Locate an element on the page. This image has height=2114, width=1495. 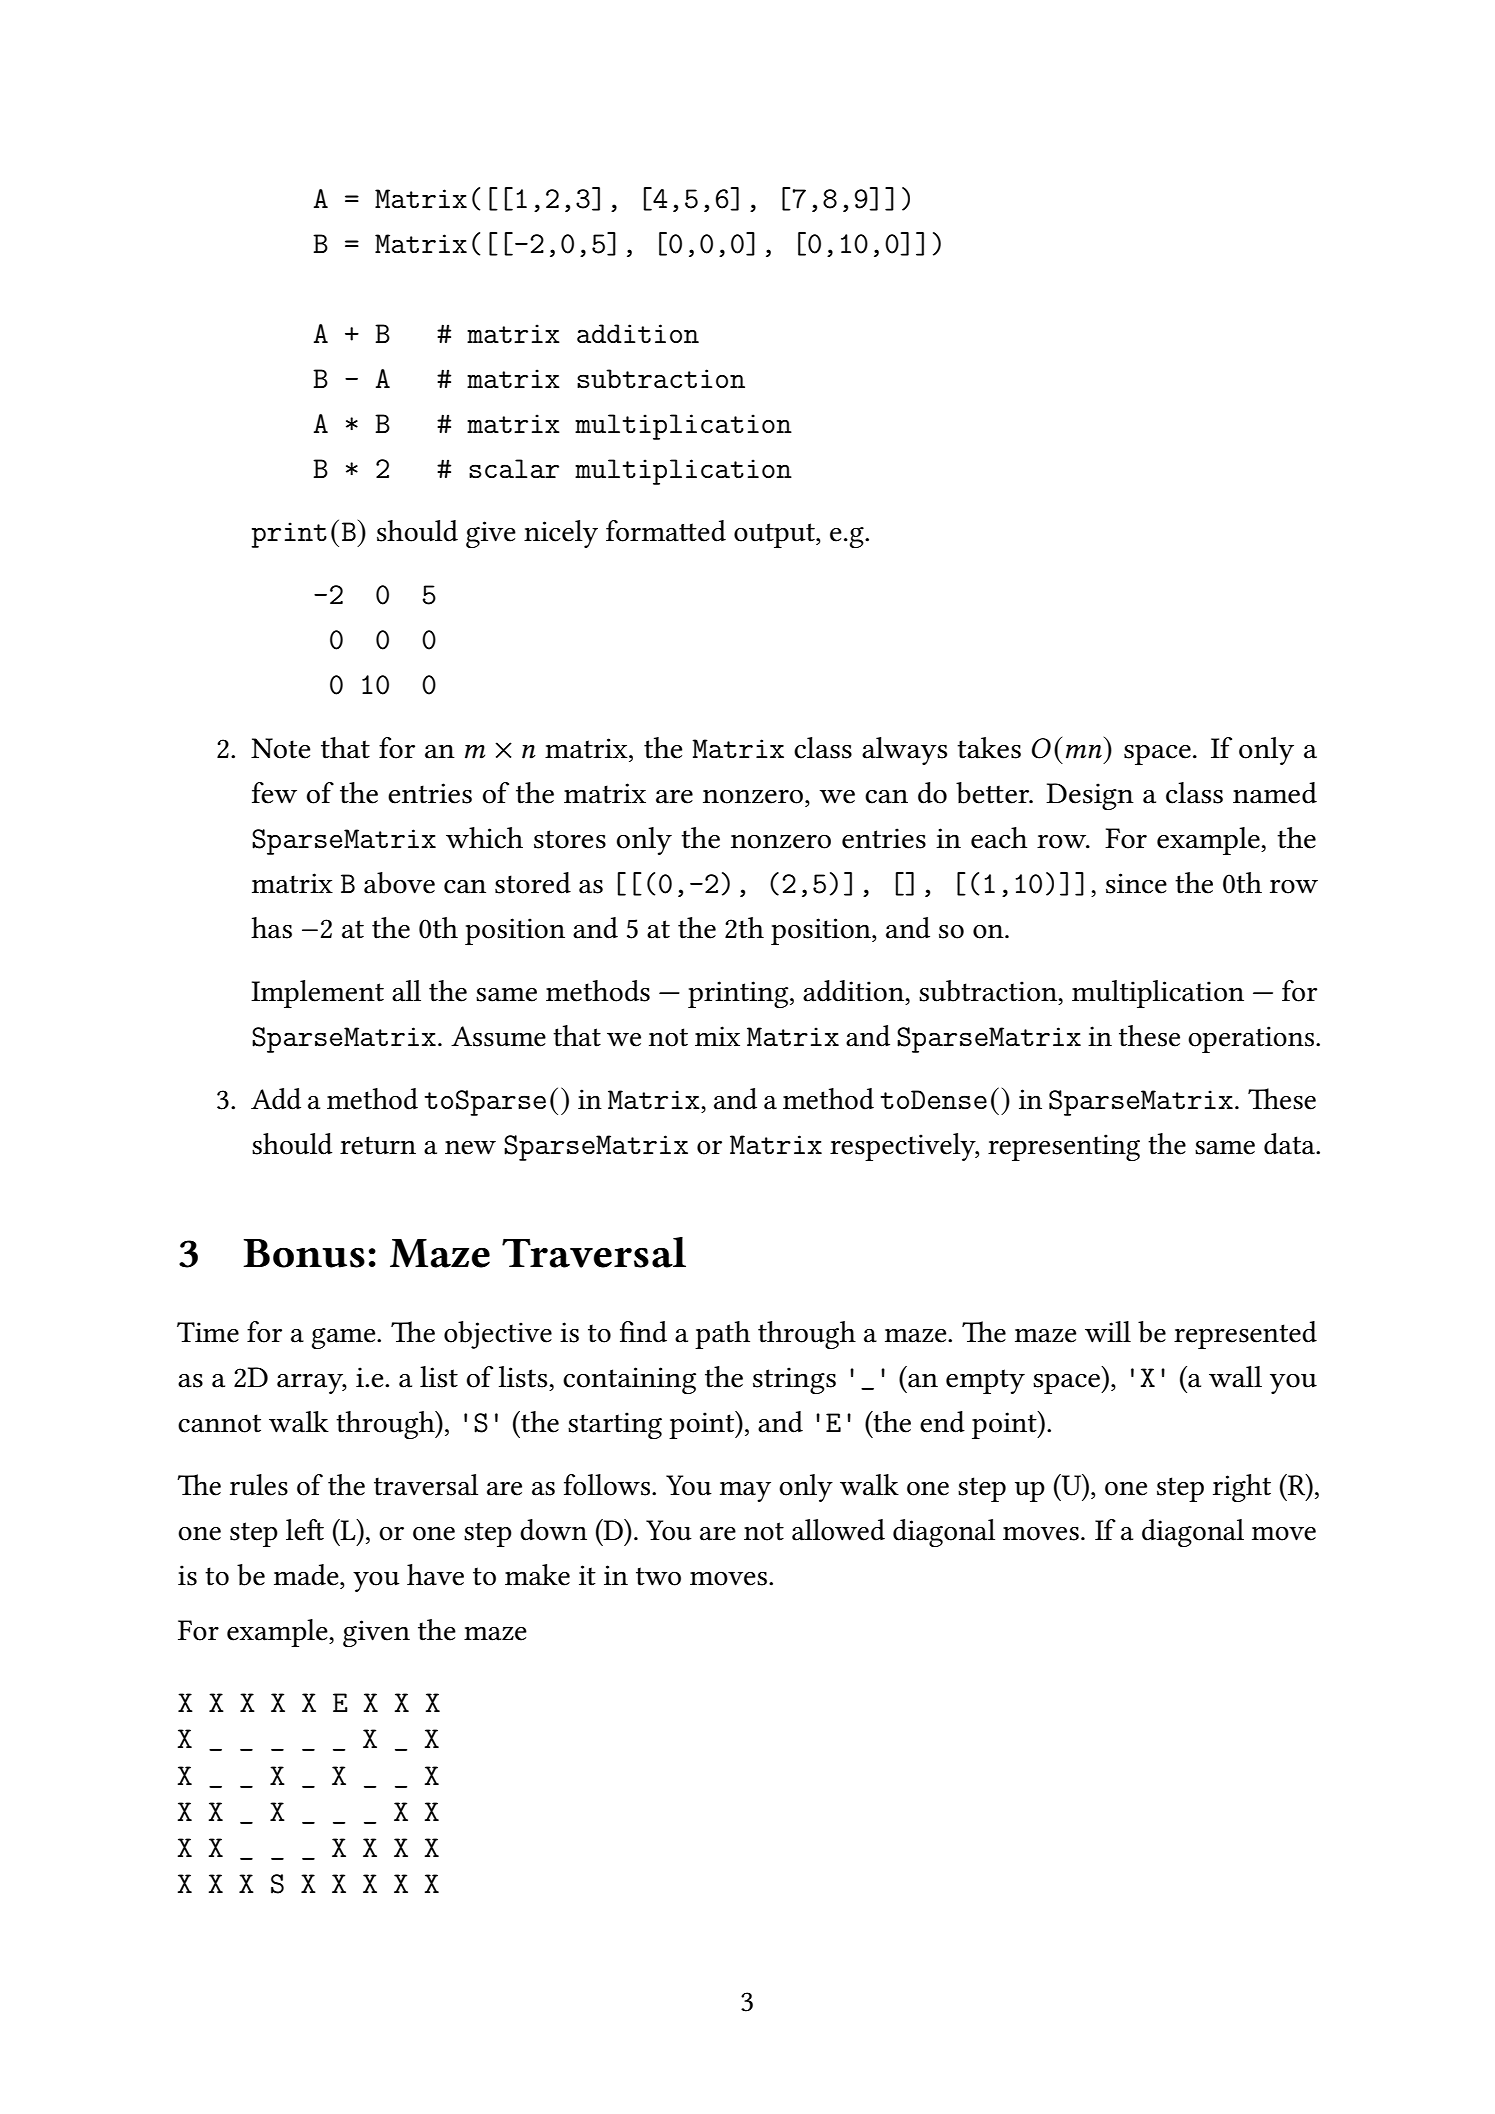
Bonus is located at coordinates (304, 1253).
